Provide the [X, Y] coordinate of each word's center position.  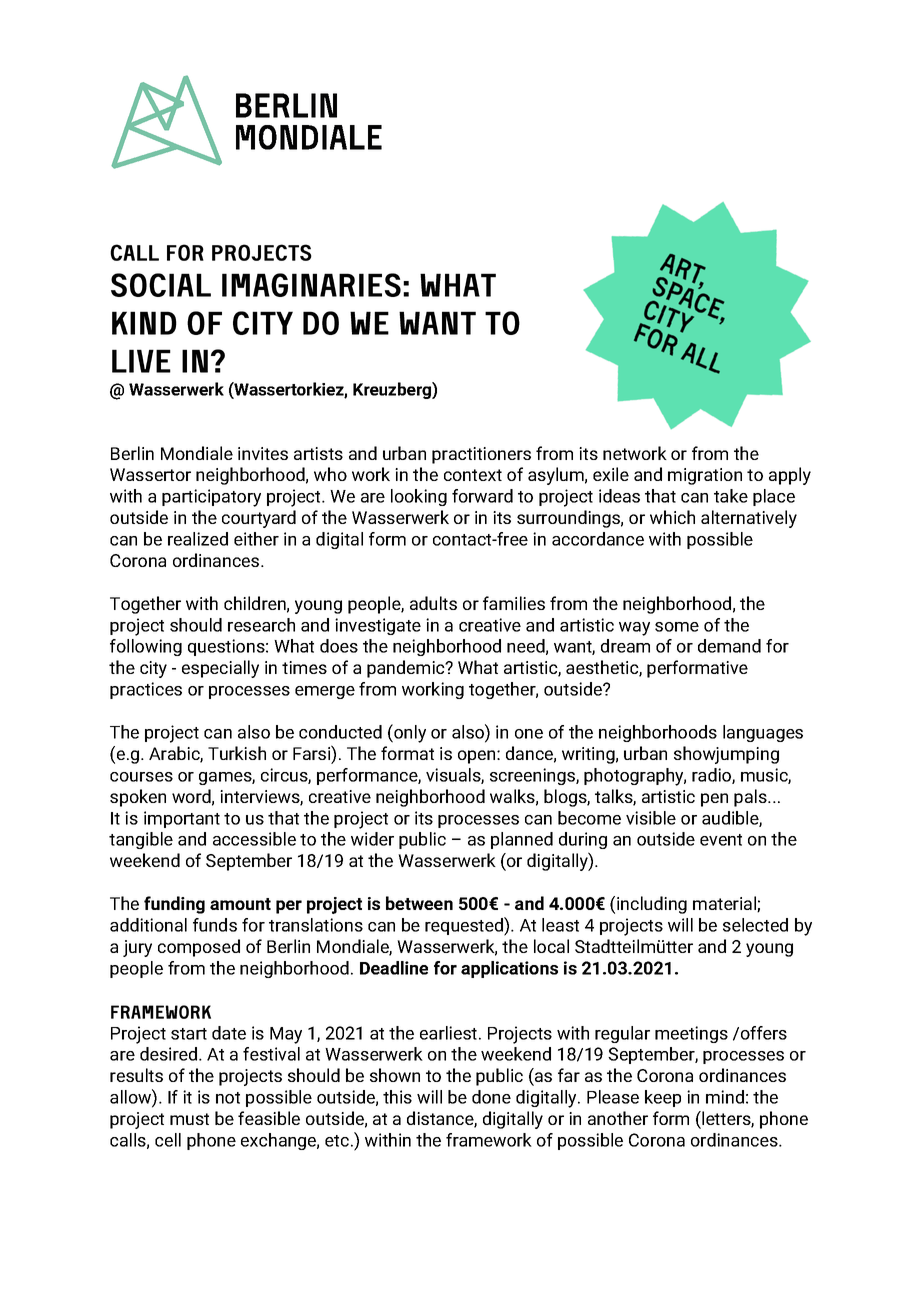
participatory [211, 498]
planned [522, 840]
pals [751, 798]
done [491, 1097]
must [189, 1119]
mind [725, 1097]
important [182, 819]
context [473, 475]
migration [705, 476]
